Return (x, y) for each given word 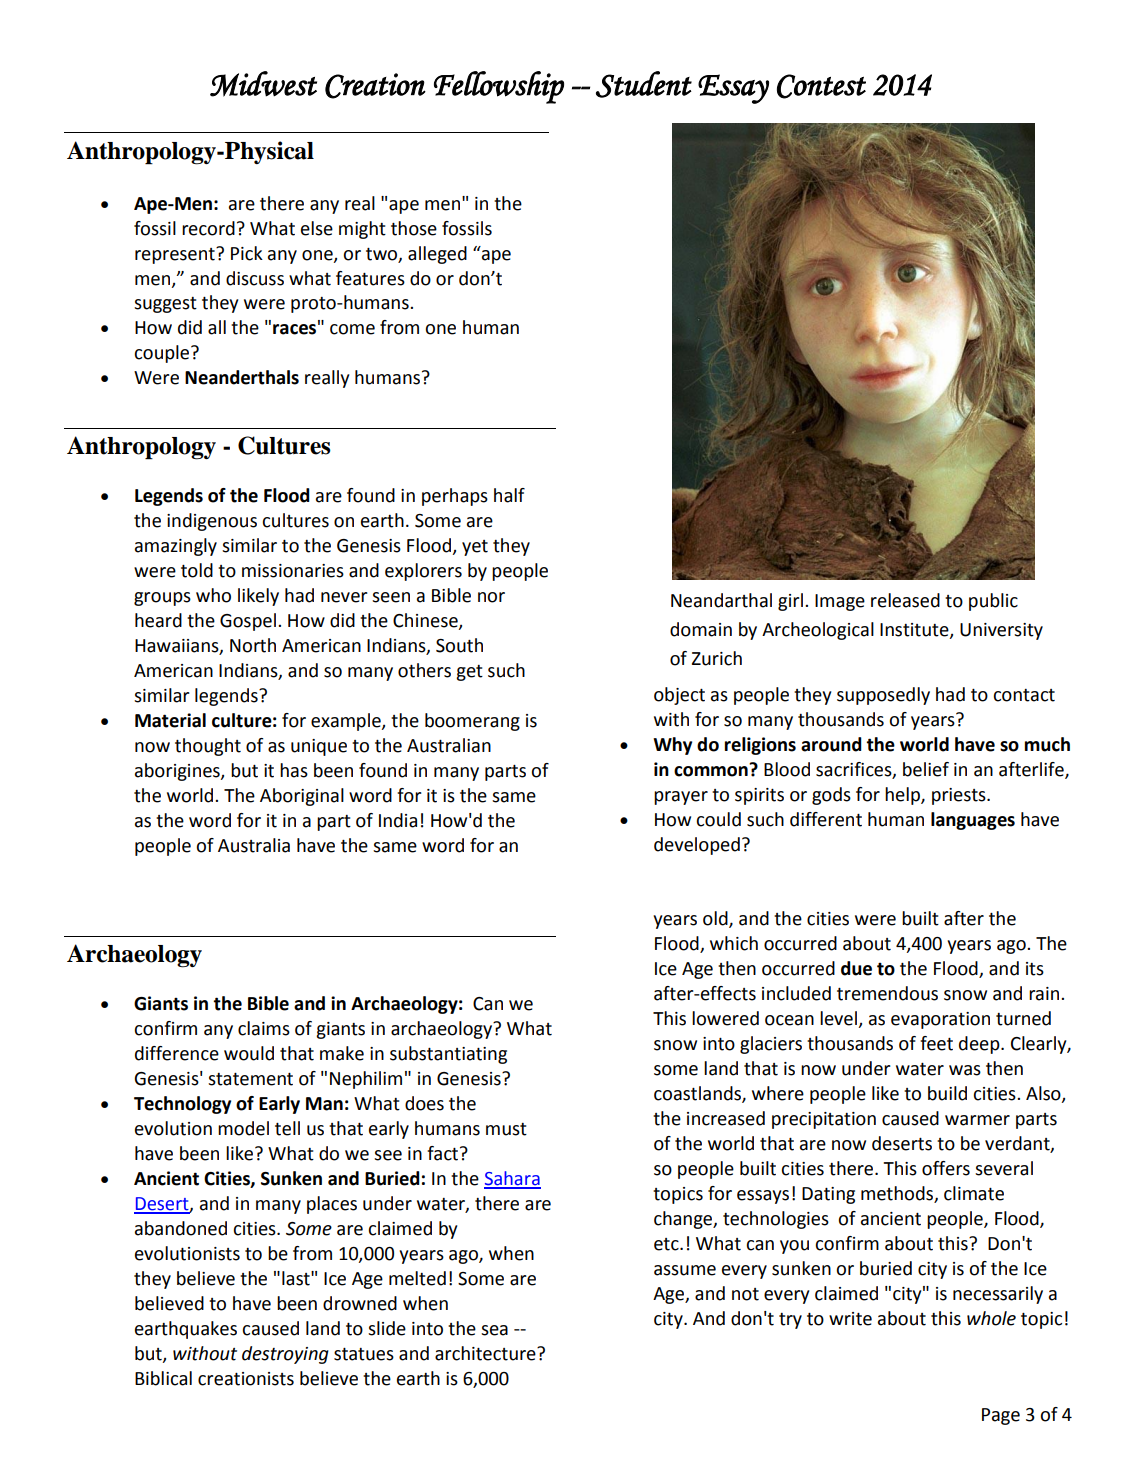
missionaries (293, 571)
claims (264, 1028)
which (734, 943)
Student (644, 84)
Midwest (263, 84)
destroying (285, 1355)
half (509, 495)
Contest (821, 86)
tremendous (887, 993)
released (905, 600)
